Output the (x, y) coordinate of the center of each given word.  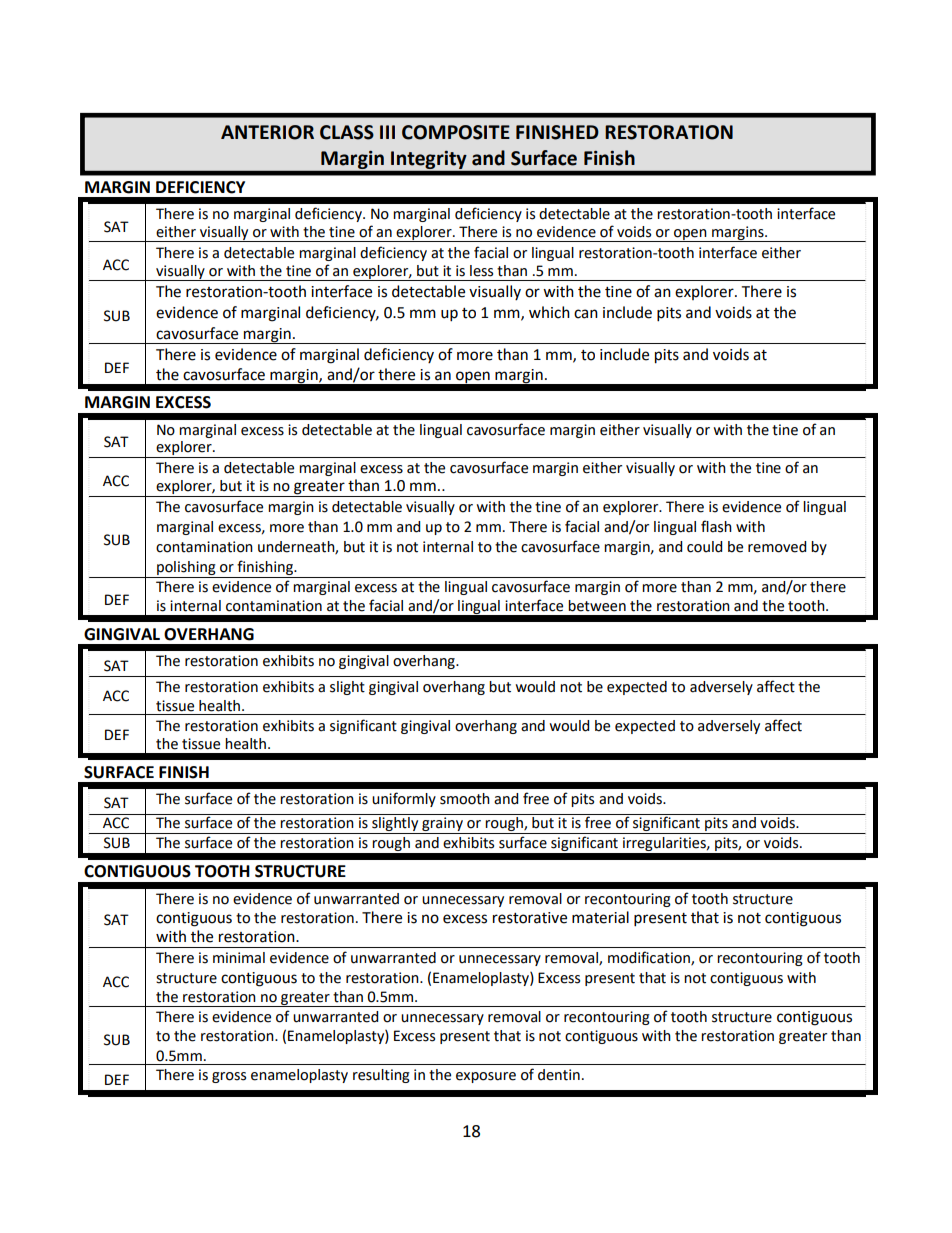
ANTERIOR (267, 132)
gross (229, 1077)
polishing (186, 569)
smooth (465, 799)
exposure (486, 1077)
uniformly (404, 799)
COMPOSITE (456, 132)
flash (716, 526)
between (597, 606)
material (600, 917)
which (549, 312)
